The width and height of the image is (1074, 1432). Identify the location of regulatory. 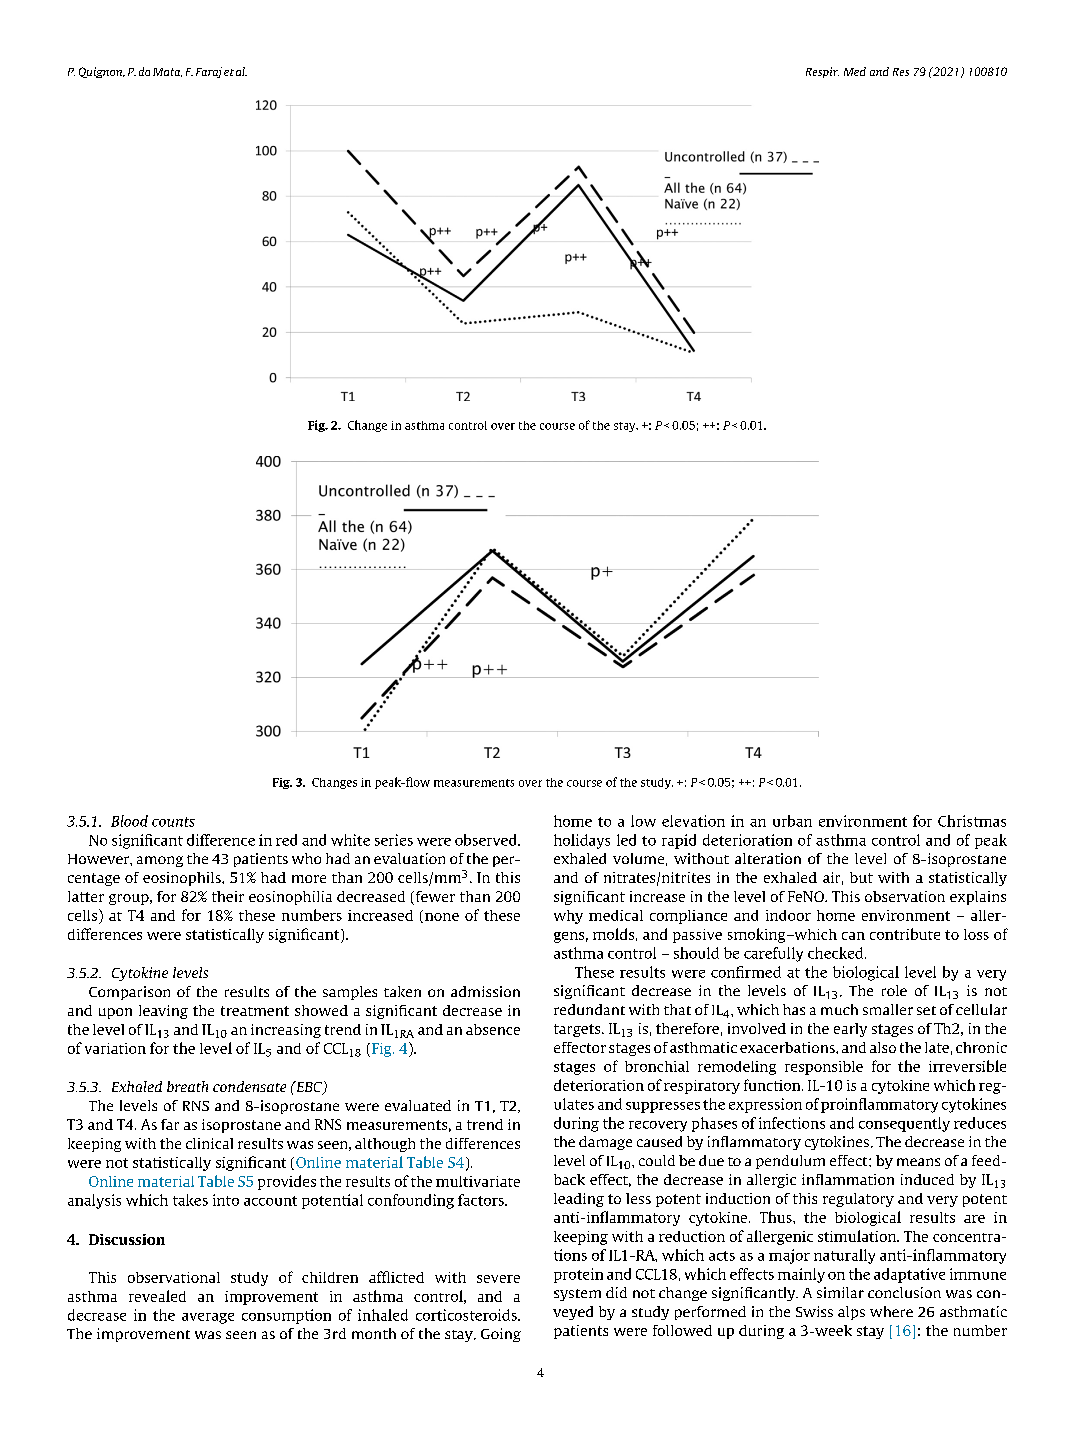
(858, 1200).
